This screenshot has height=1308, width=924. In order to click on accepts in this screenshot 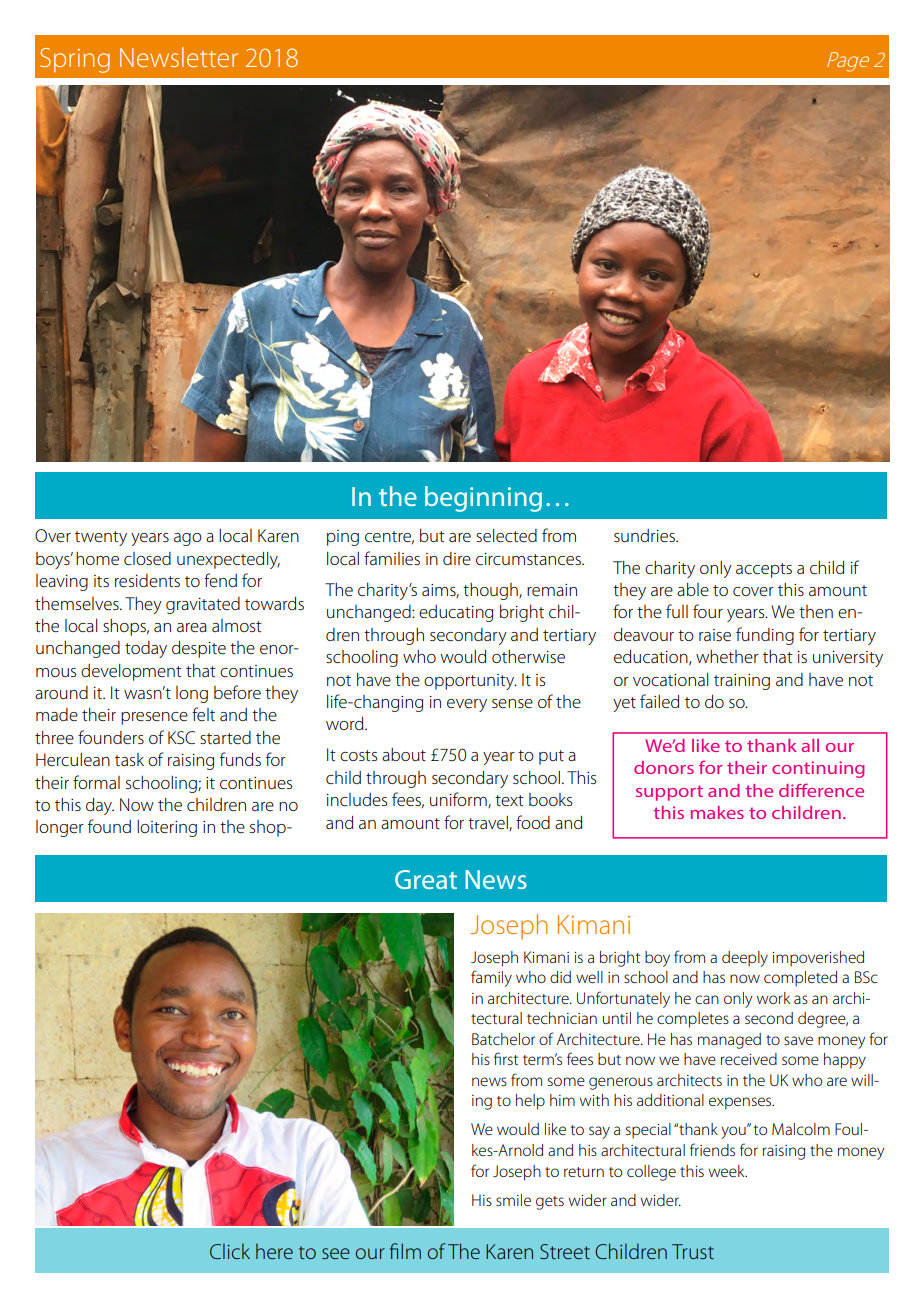, I will do `click(764, 570)`.
